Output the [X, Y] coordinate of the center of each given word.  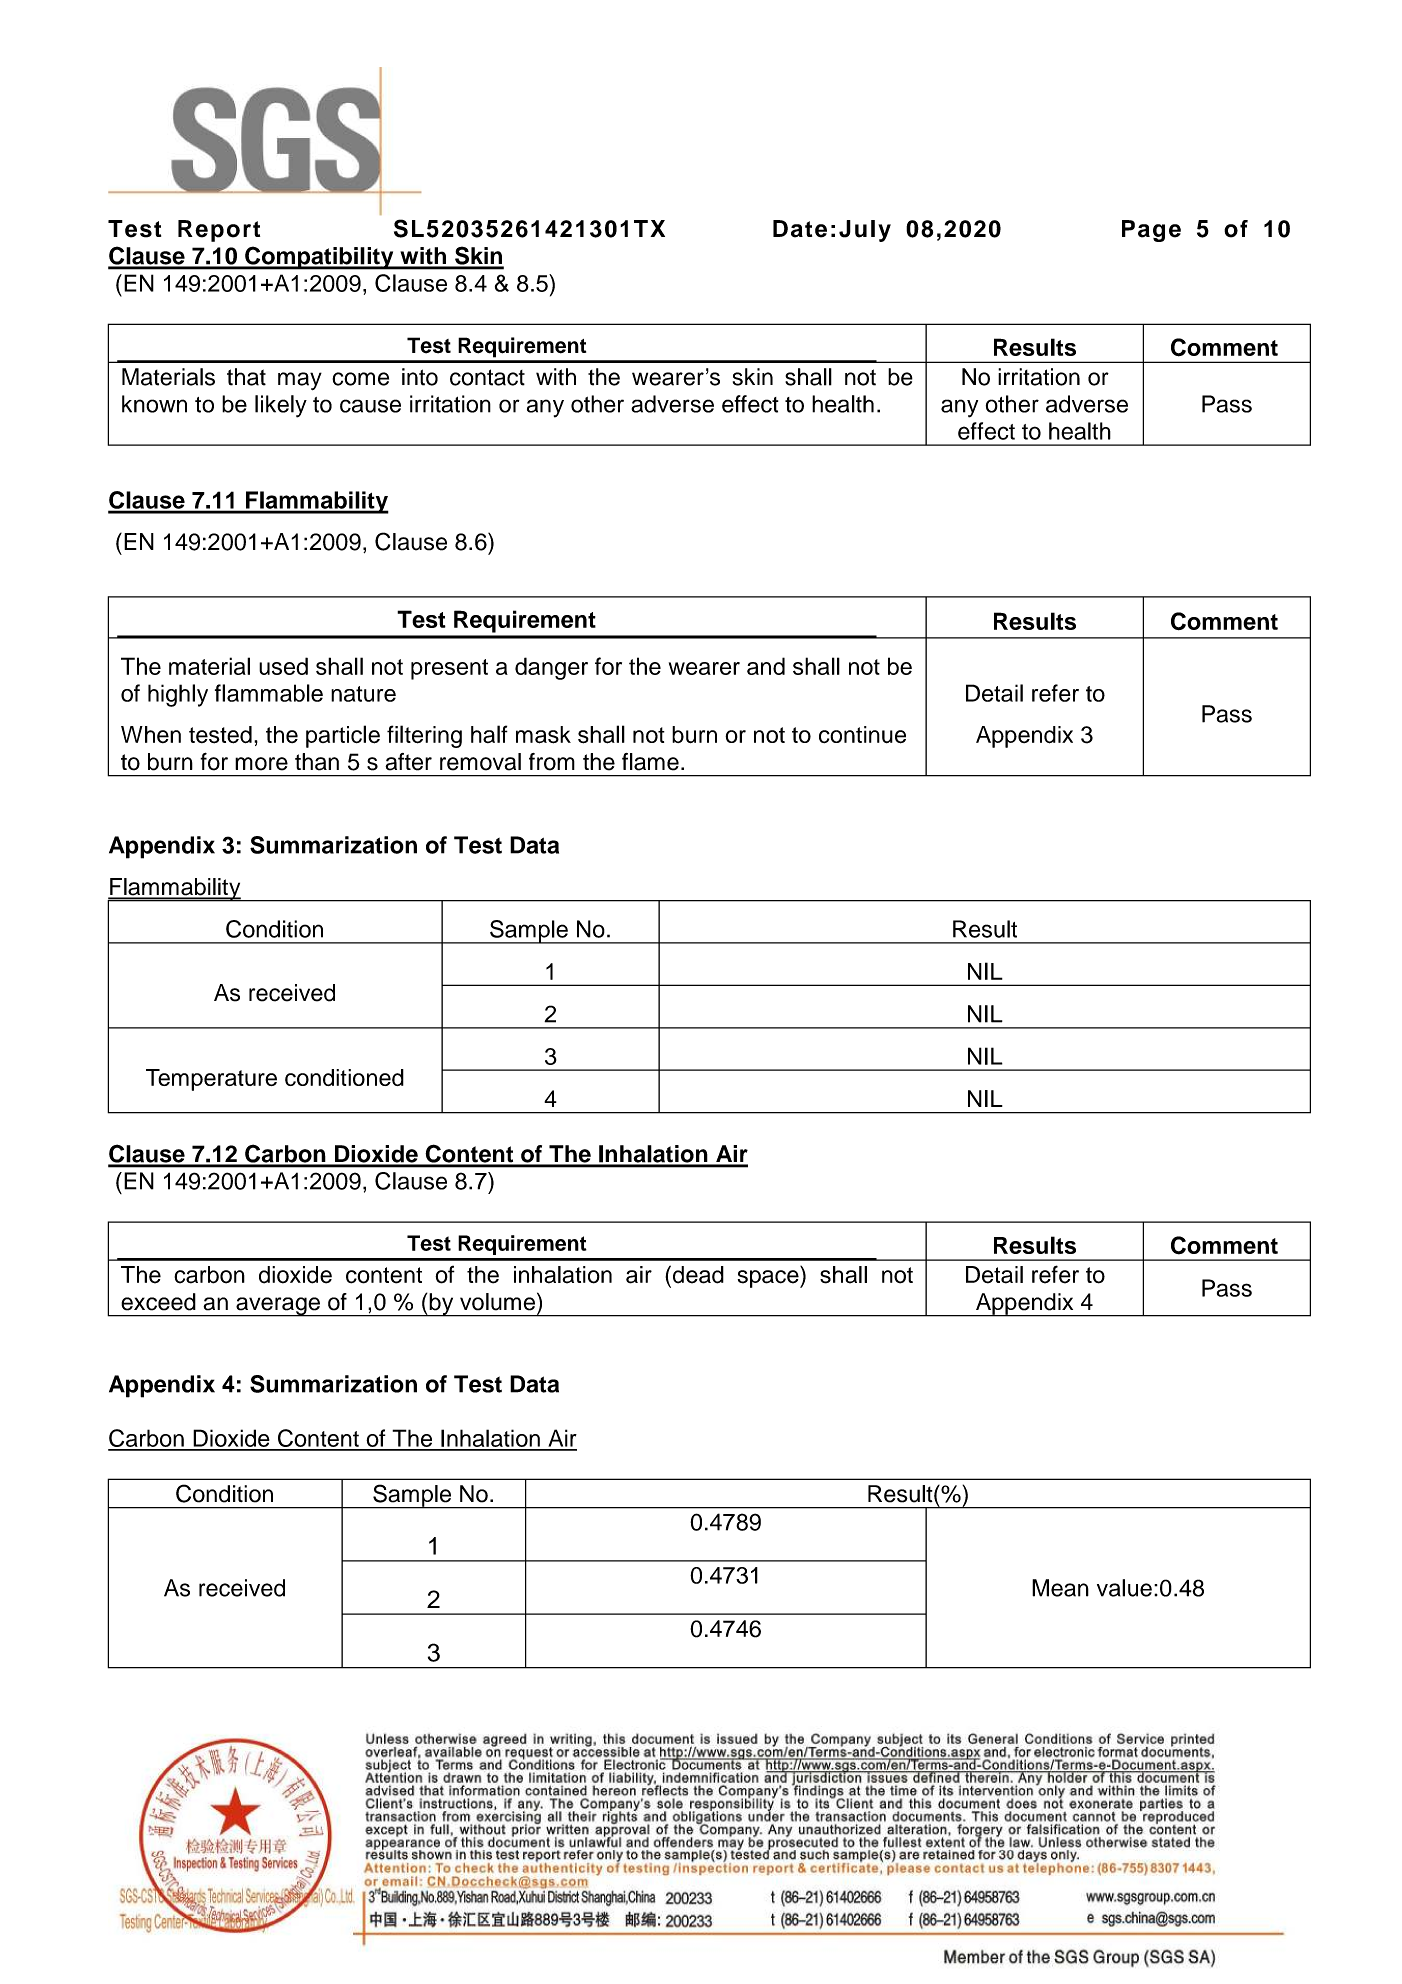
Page [1151, 231]
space [769, 1279]
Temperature [211, 1080]
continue [862, 735]
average [278, 1307]
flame [650, 762]
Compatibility [319, 258]
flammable [269, 693]
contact [487, 377]
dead [697, 1274]
